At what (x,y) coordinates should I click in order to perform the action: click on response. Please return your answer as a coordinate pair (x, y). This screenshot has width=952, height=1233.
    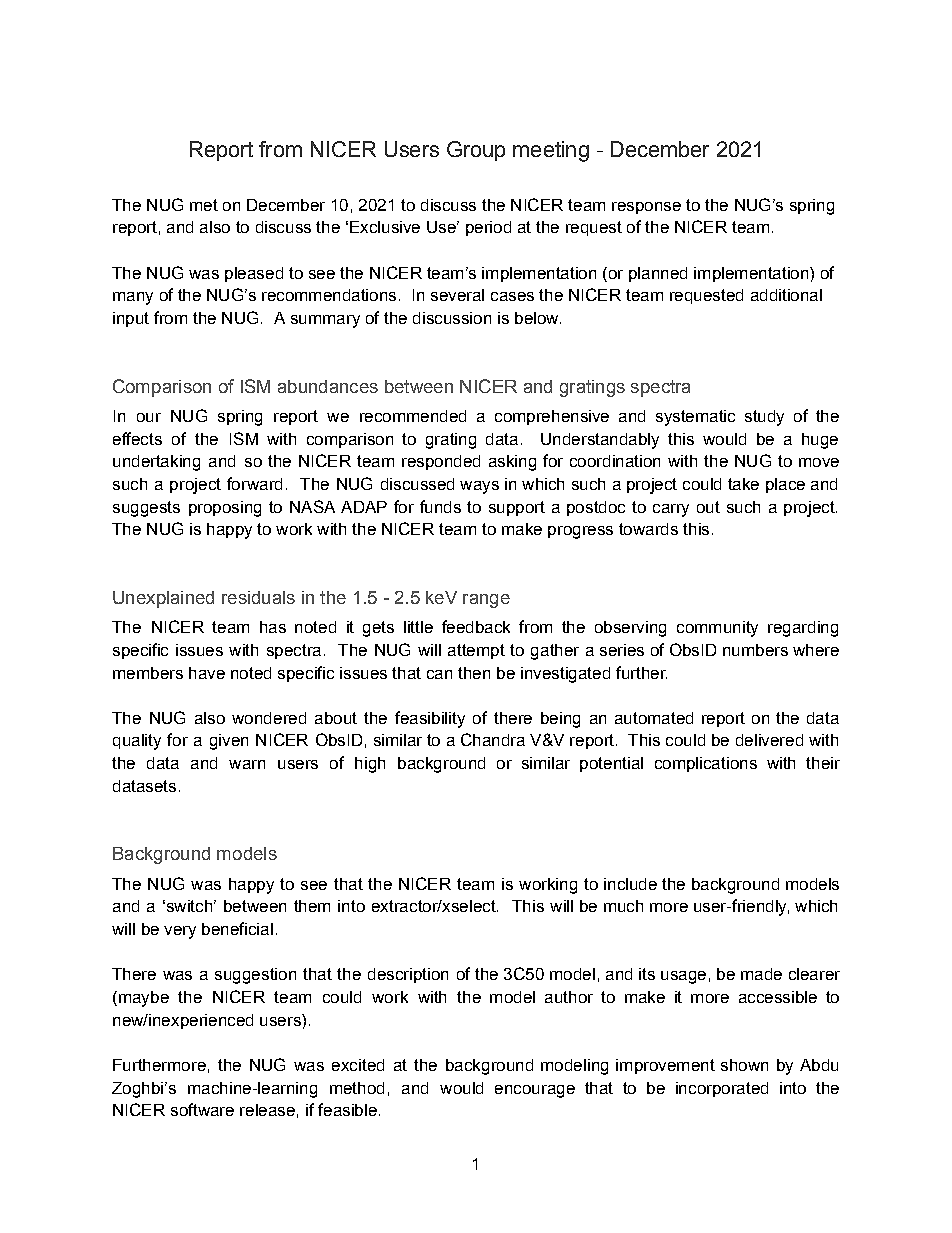
    Looking at the image, I should click on (646, 208).
